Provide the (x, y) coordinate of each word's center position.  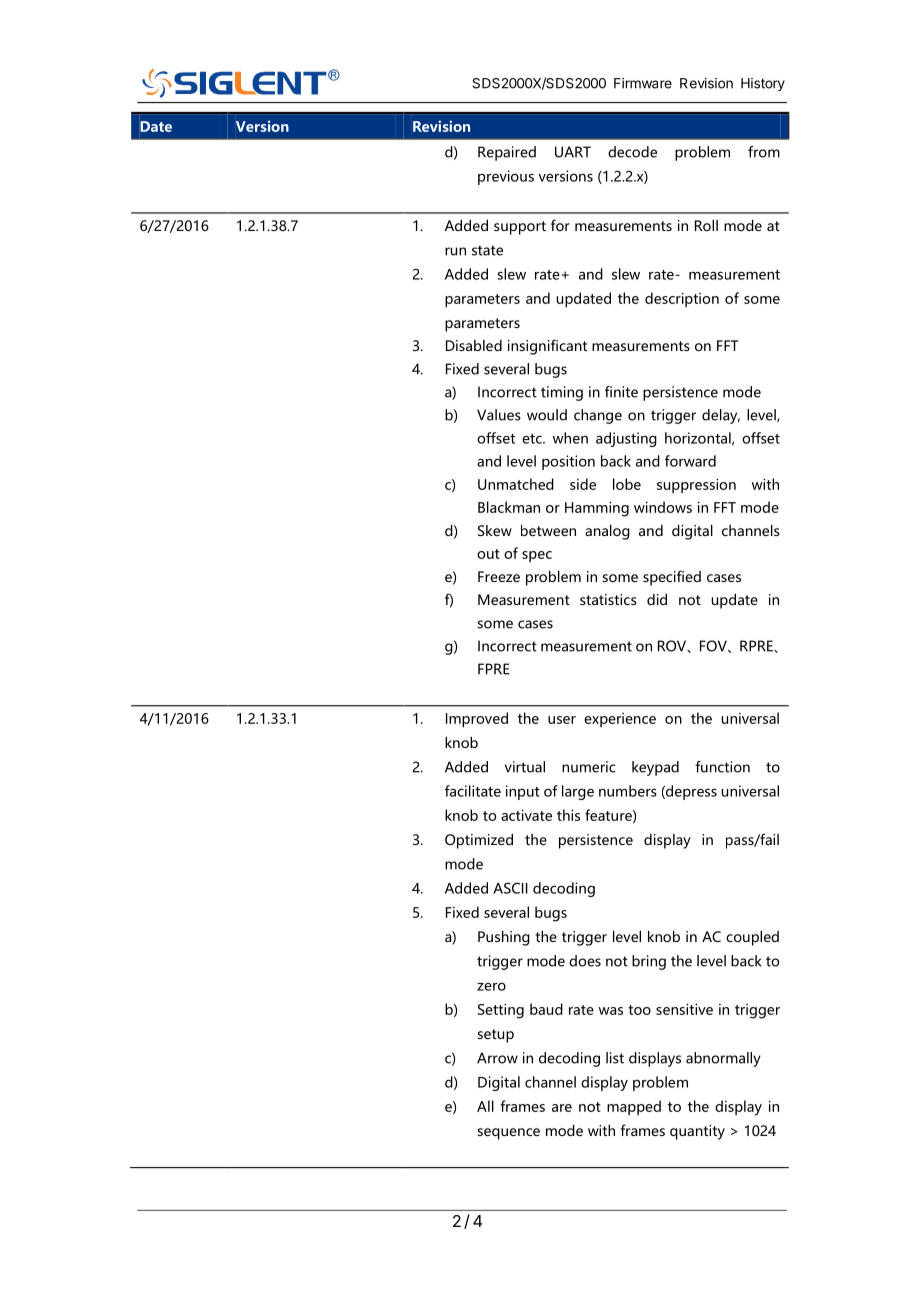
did (657, 599)
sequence (509, 1134)
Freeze (499, 576)
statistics (608, 599)
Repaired (507, 153)
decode (632, 152)
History (763, 84)
